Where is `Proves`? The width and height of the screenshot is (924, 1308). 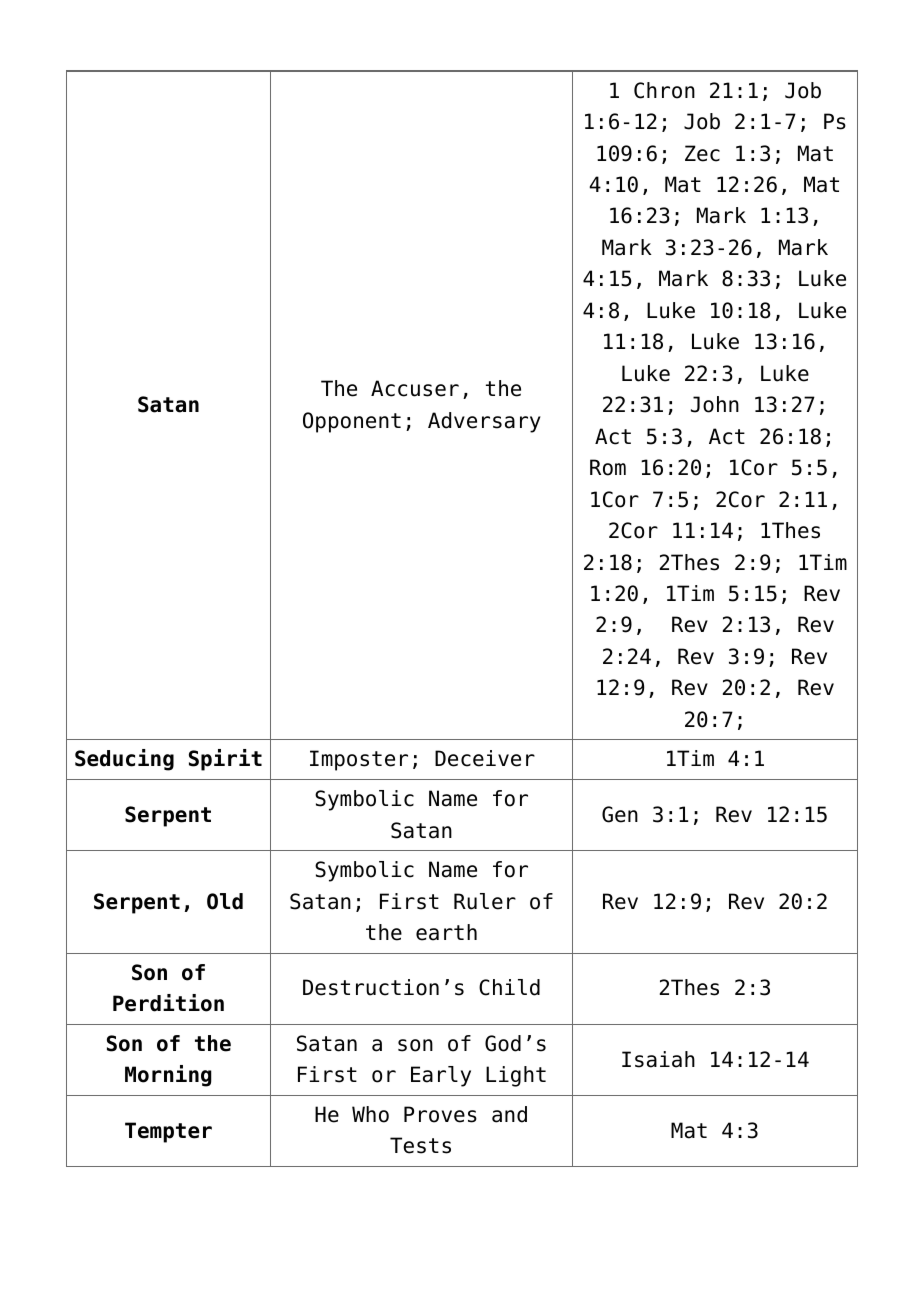
Proves is located at coordinates (440, 1114).
